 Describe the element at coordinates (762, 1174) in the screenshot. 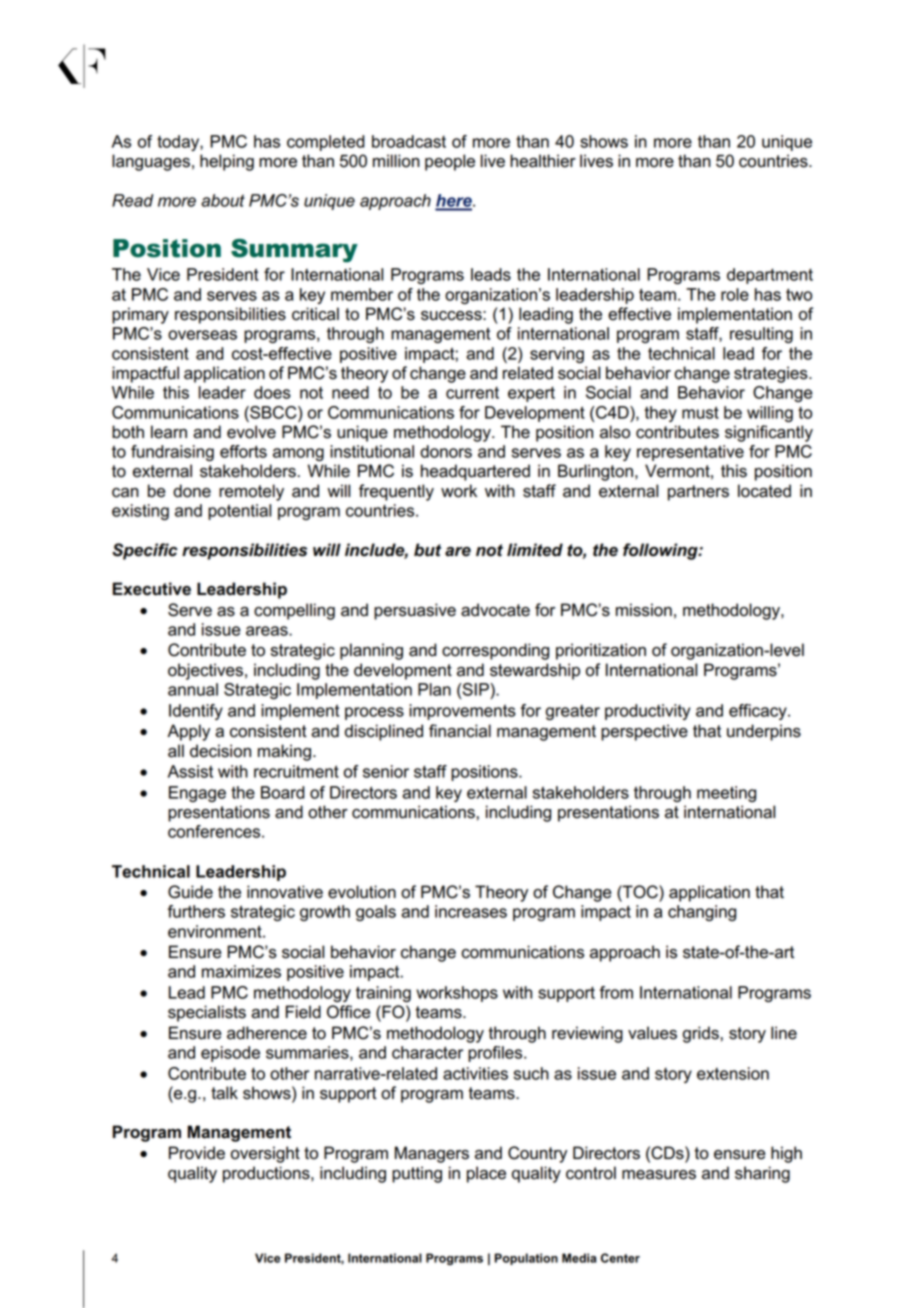

I see `sharing` at that location.
